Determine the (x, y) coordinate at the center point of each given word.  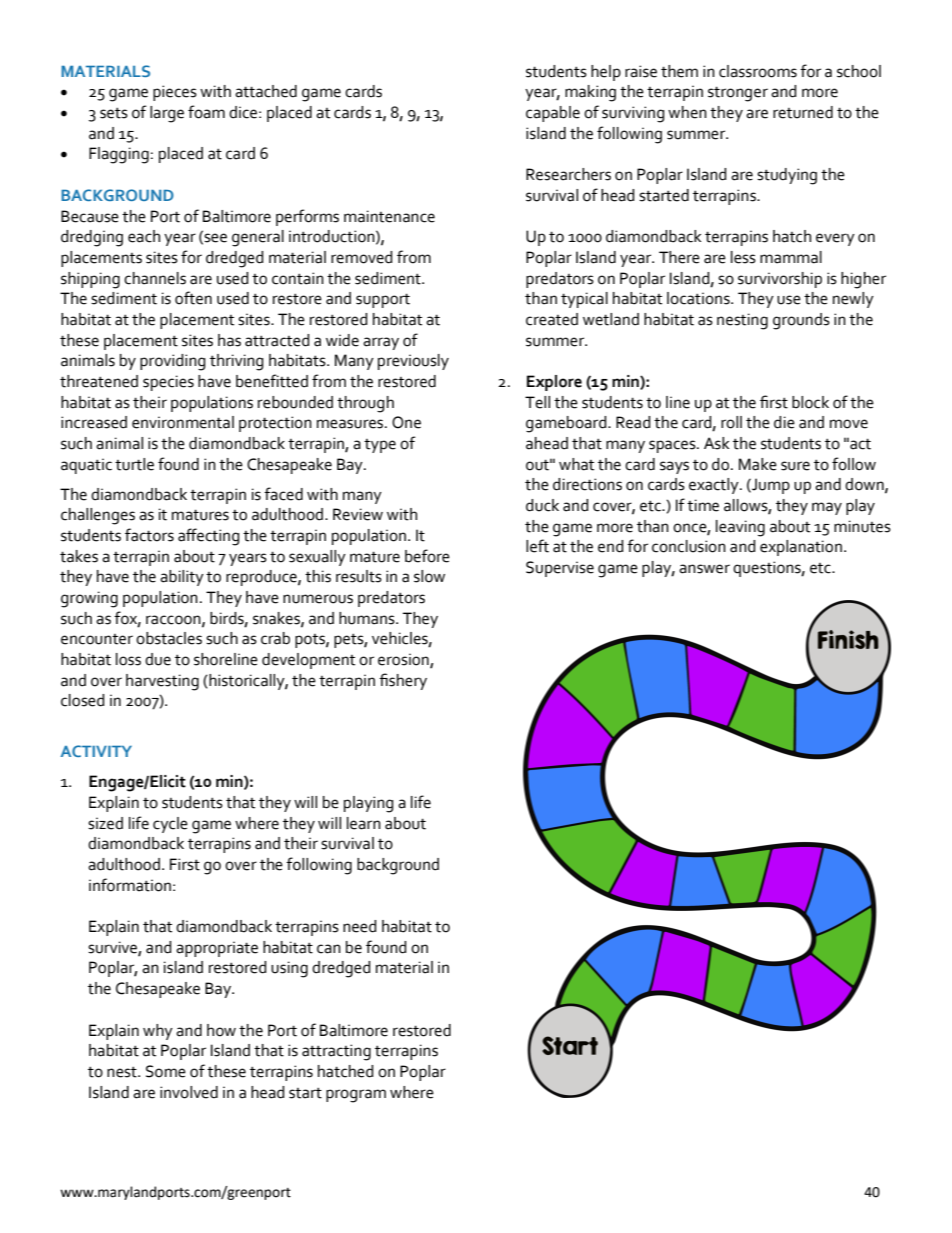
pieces (175, 93)
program (356, 1096)
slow (429, 576)
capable (553, 114)
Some (166, 1071)
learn (364, 823)
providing (173, 362)
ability (182, 578)
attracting (336, 1052)
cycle (170, 825)
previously (413, 362)
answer (704, 569)
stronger (738, 94)
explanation (801, 548)
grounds (801, 321)
